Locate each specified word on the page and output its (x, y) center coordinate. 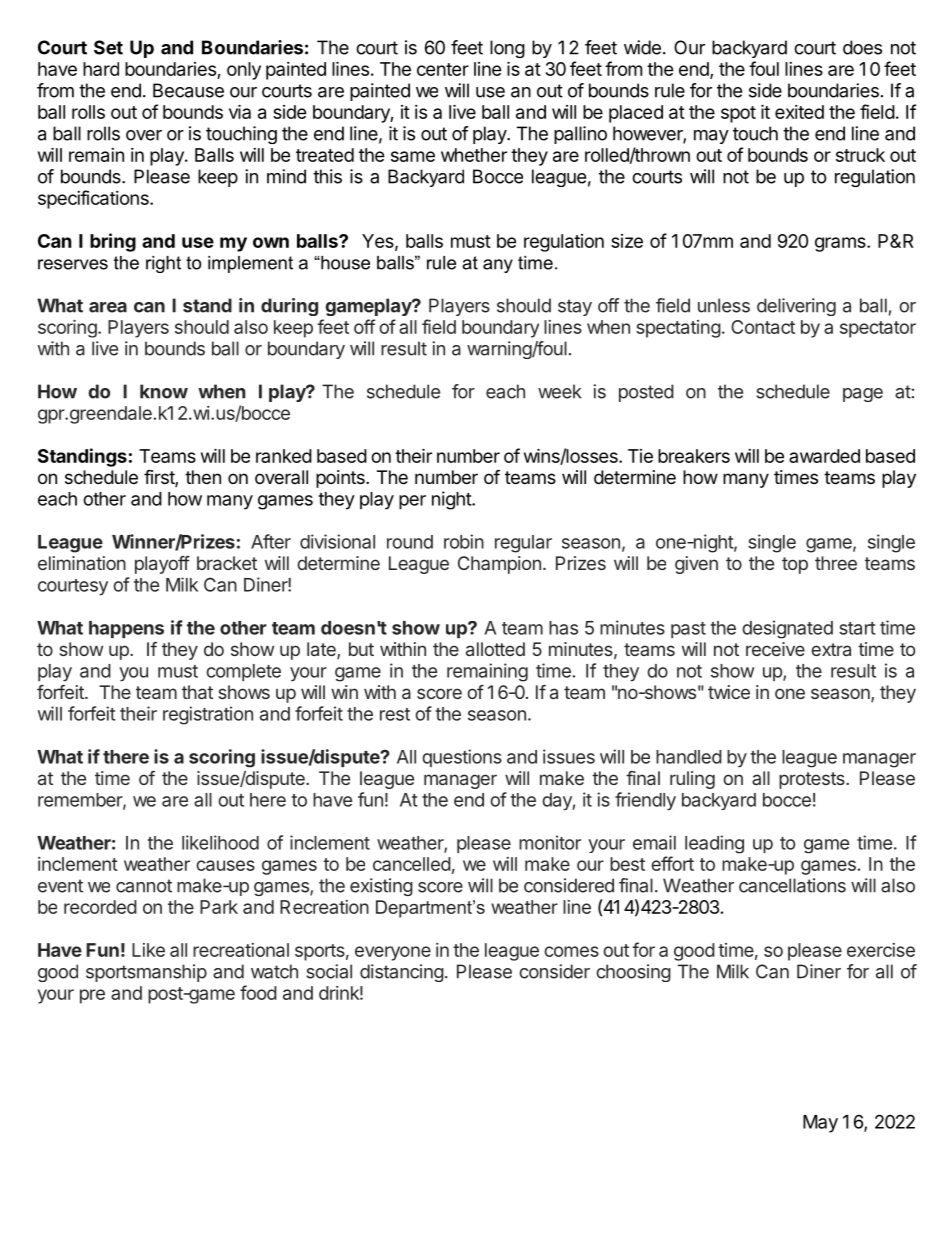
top (795, 565)
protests (813, 780)
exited (799, 112)
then (203, 477)
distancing (402, 973)
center (443, 69)
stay (575, 307)
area (108, 307)
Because (188, 90)
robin (464, 541)
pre (92, 996)
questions (462, 758)
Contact (763, 327)
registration (208, 715)
